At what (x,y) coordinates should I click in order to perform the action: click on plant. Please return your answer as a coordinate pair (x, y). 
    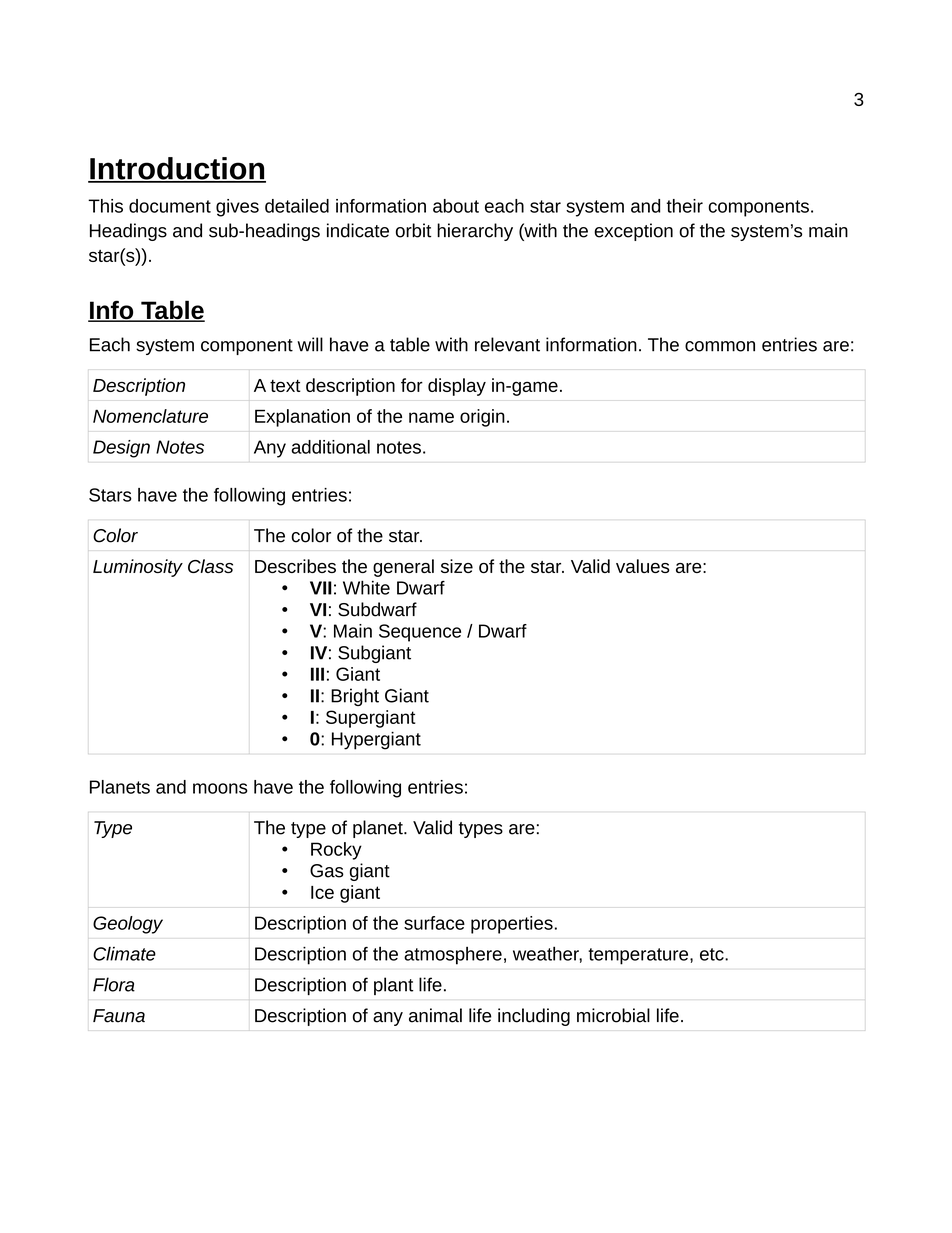
    Looking at the image, I should click on (394, 986).
